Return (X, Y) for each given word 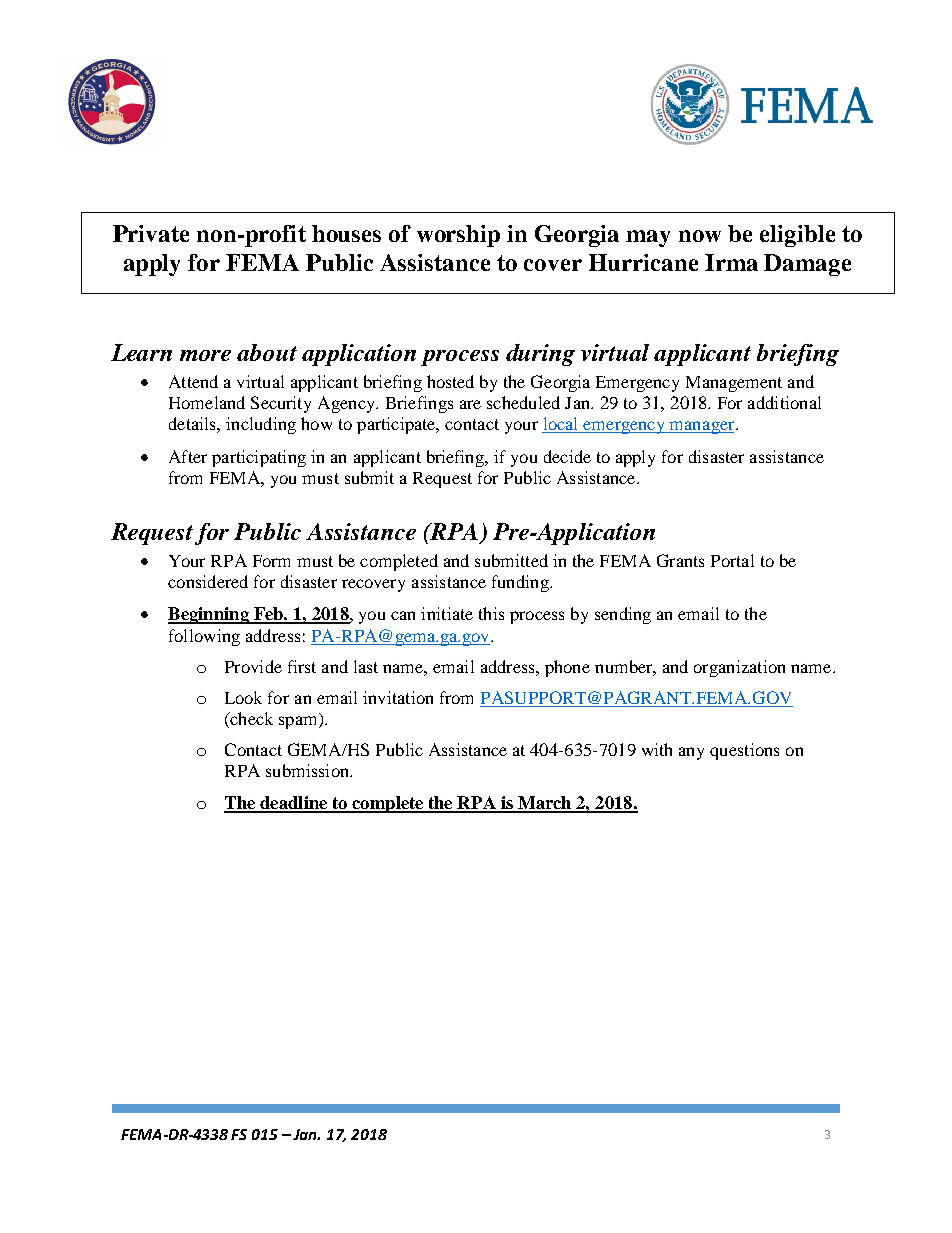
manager (702, 427)
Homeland (207, 402)
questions (744, 751)
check (250, 720)
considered (208, 581)
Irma (731, 262)
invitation (398, 697)
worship (458, 236)
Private (151, 233)
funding (521, 583)
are (470, 404)
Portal (732, 560)
